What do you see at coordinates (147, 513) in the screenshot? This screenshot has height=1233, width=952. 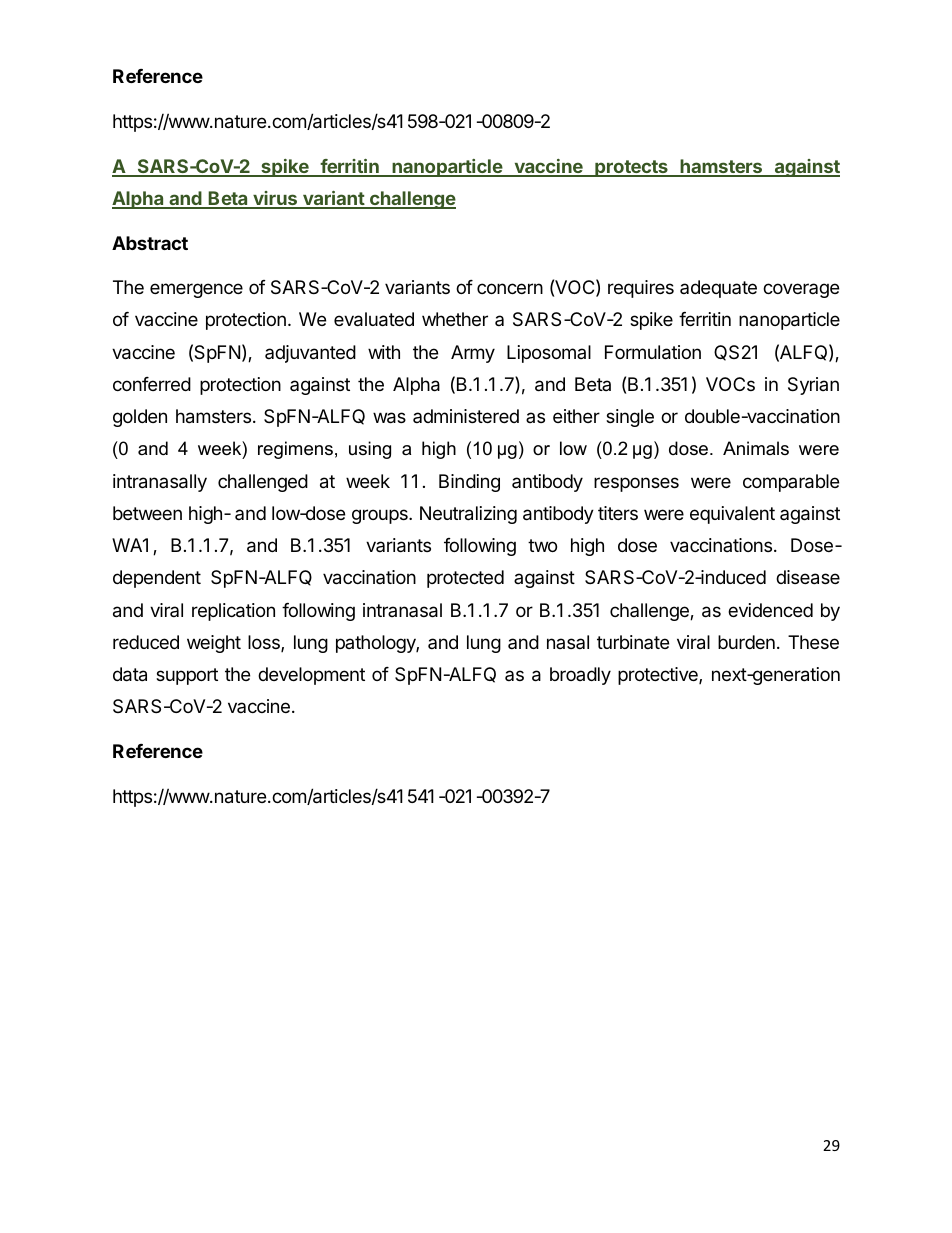 I see `between` at bounding box center [147, 513].
